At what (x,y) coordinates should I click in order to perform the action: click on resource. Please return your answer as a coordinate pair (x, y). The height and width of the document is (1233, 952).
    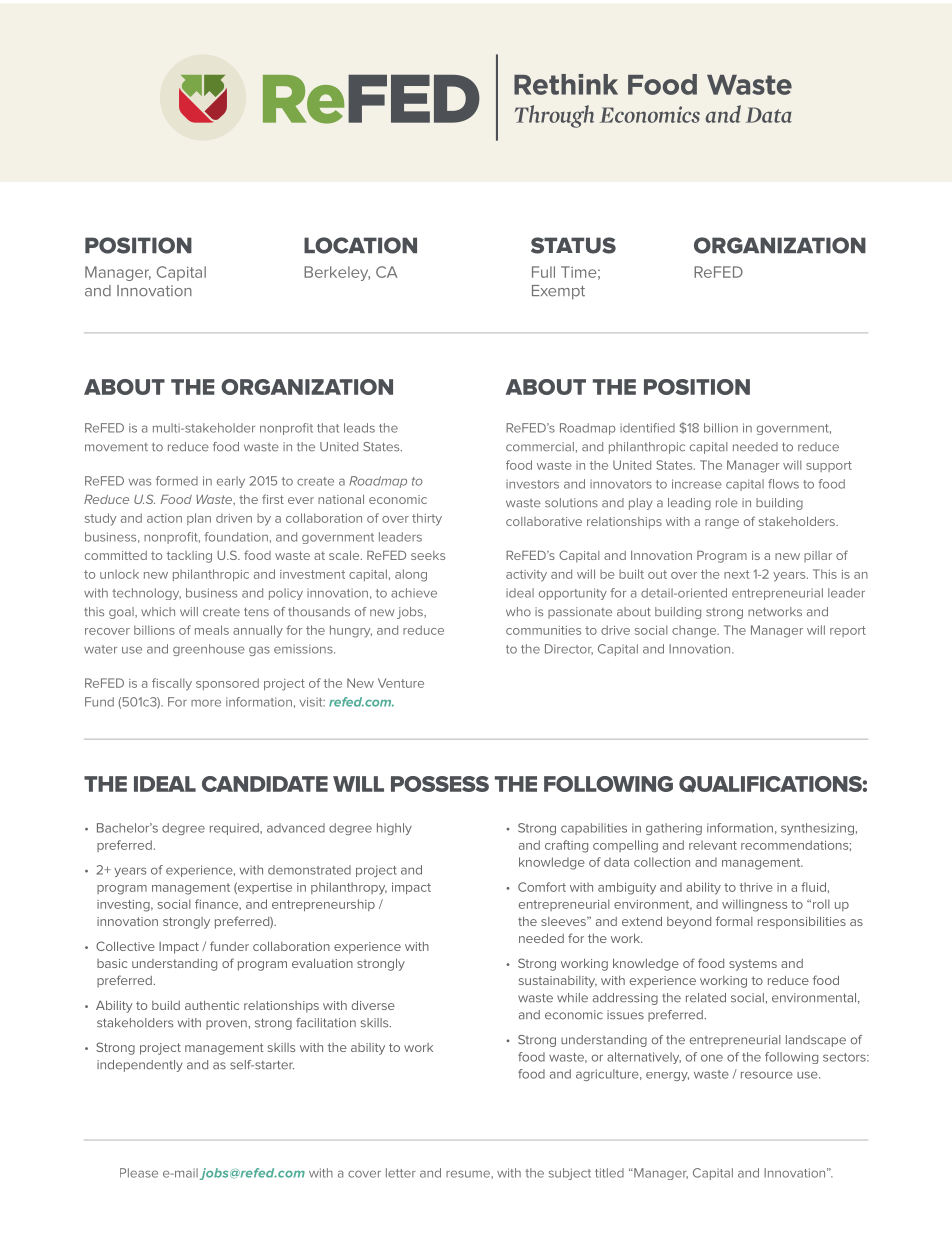
    Looking at the image, I should click on (767, 1075).
